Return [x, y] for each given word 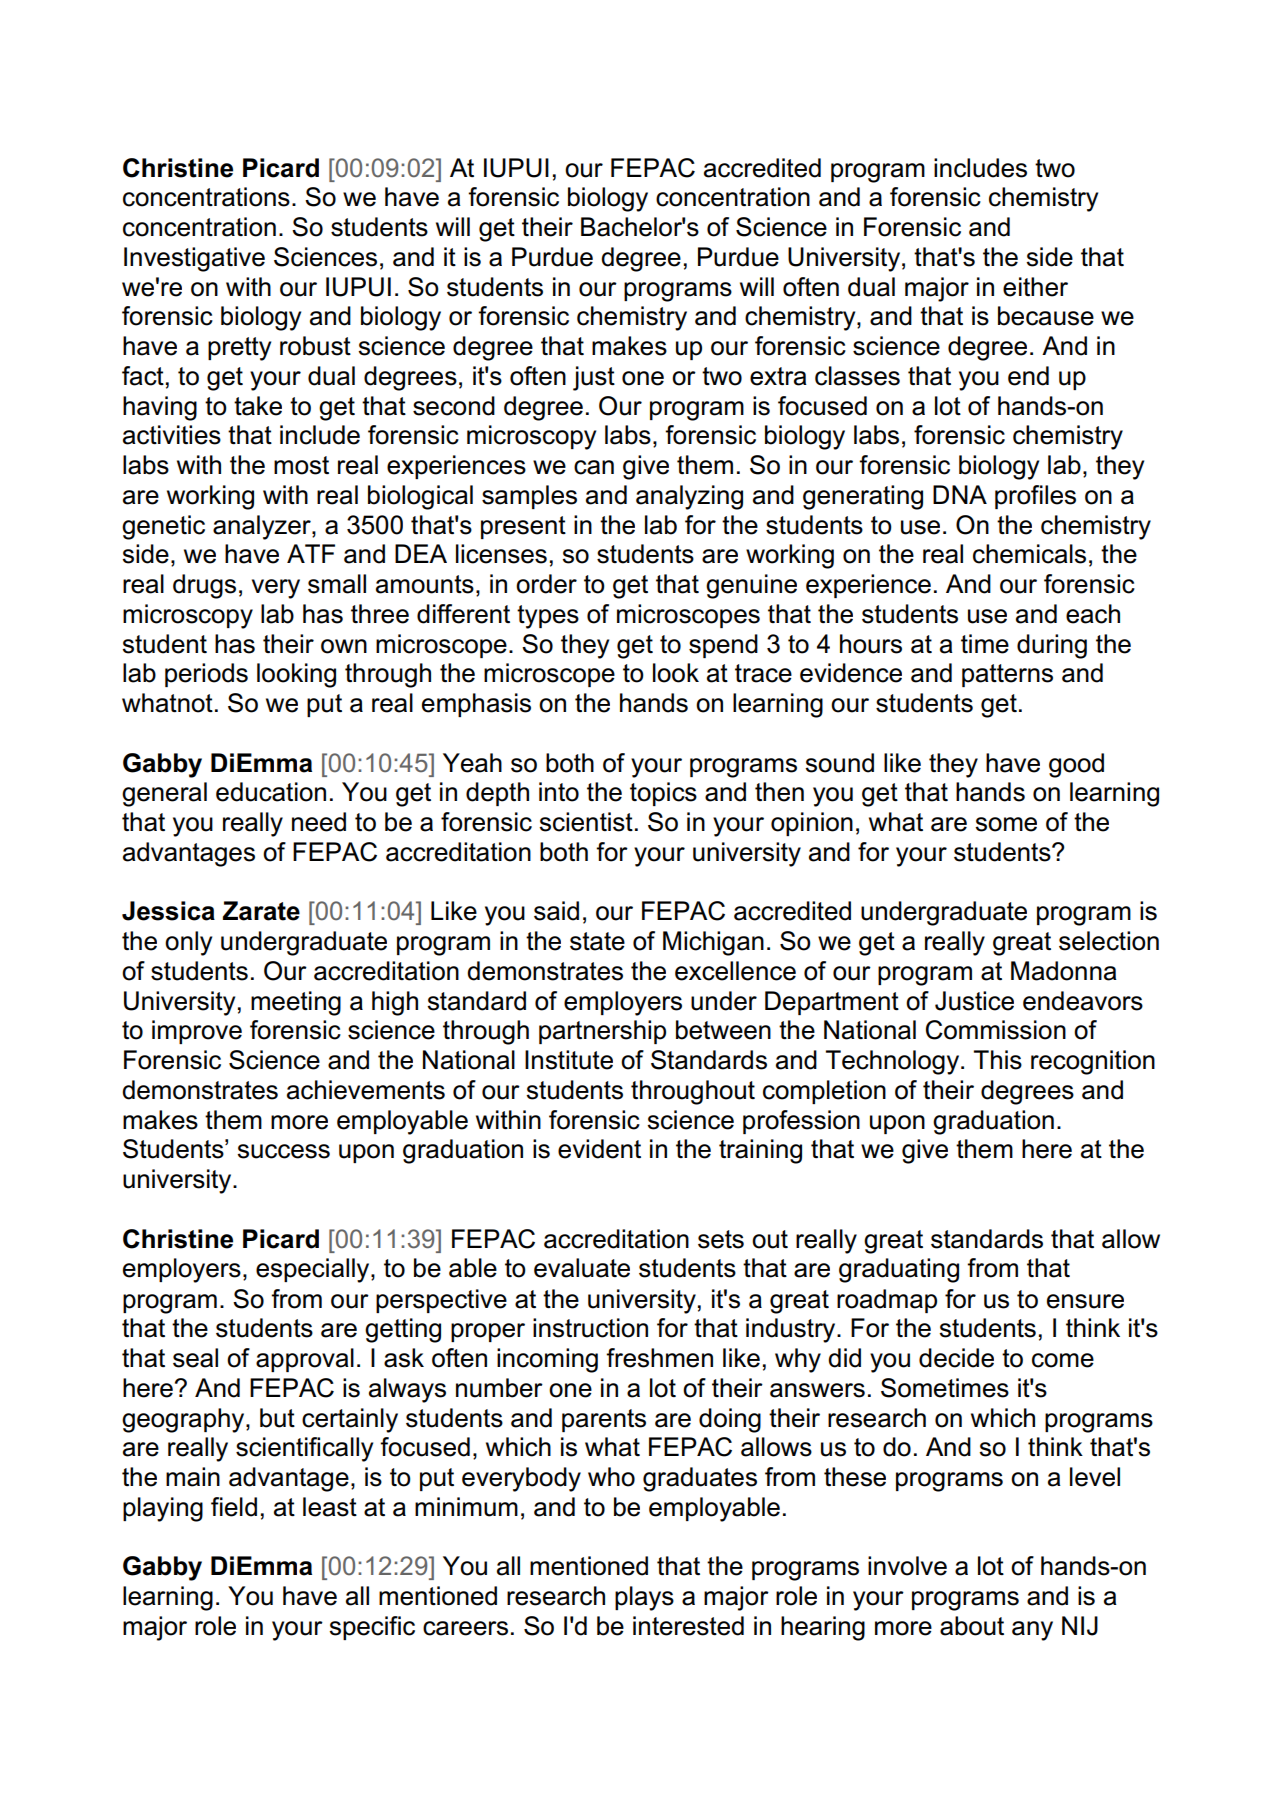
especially [314, 1270]
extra [778, 376]
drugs [204, 586]
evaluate [582, 1268]
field [234, 1507]
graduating [899, 1270]
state [597, 941]
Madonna [1064, 971]
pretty [239, 349]
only [188, 943]
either [1035, 287]
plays [644, 1598]
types [548, 617]
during [1052, 646]
